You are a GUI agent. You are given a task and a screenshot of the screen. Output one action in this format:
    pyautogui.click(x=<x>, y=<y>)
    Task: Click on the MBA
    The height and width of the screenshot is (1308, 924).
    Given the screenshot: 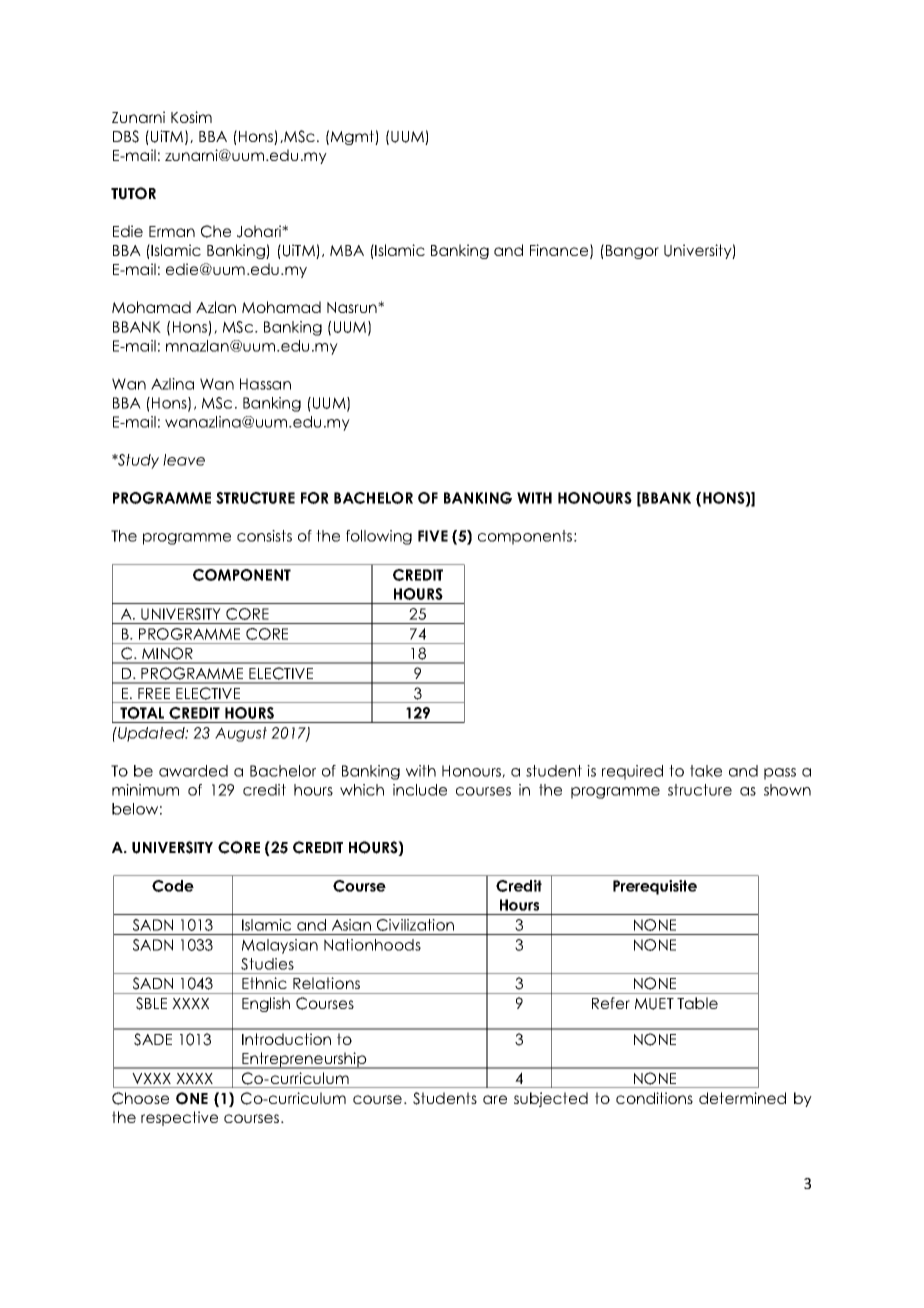 What is the action you would take?
    pyautogui.click(x=347, y=250)
